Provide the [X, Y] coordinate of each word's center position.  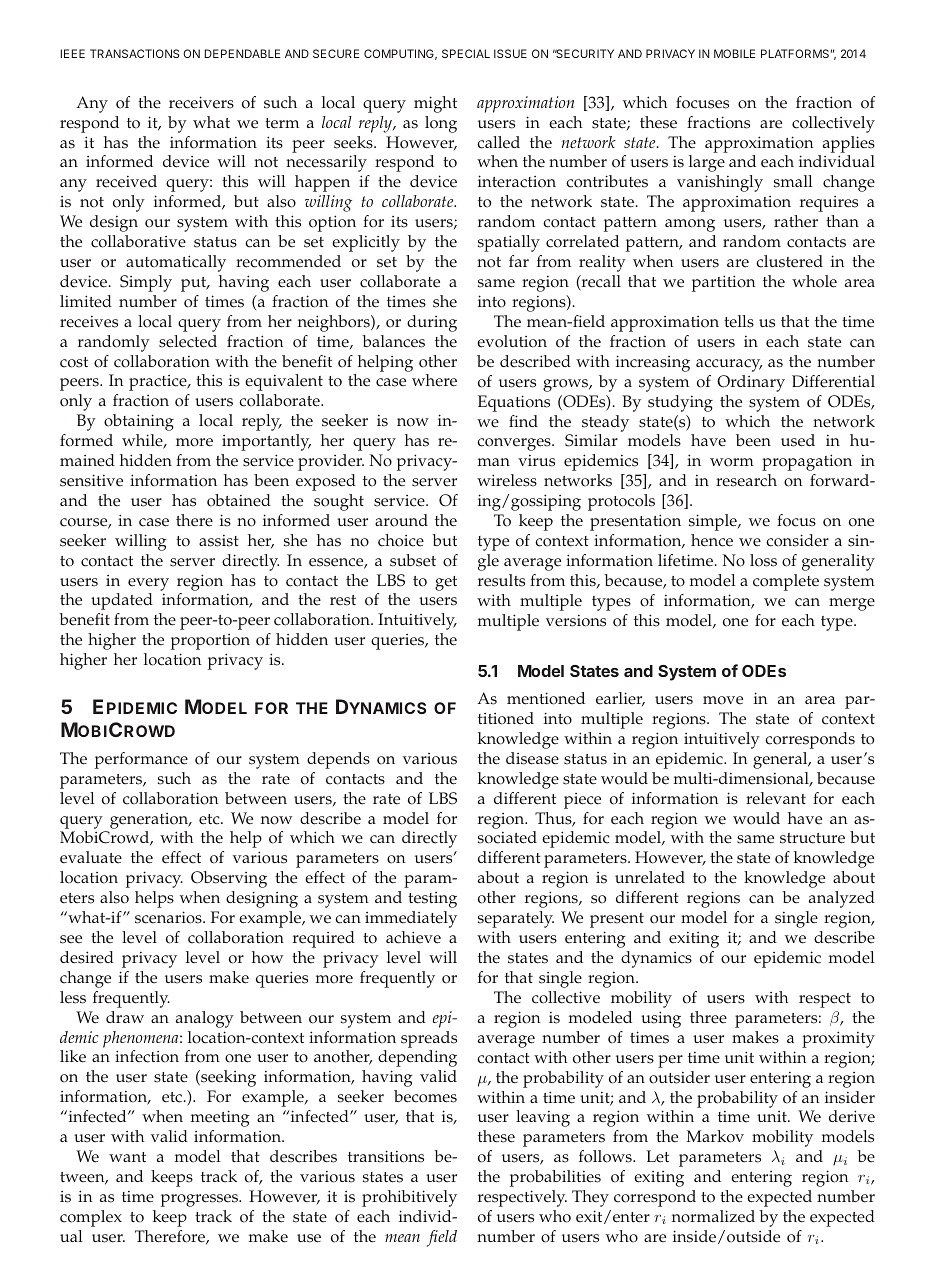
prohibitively [409, 1198]
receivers [201, 102]
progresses [200, 1200]
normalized [713, 1216]
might [435, 104]
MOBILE [734, 53]
